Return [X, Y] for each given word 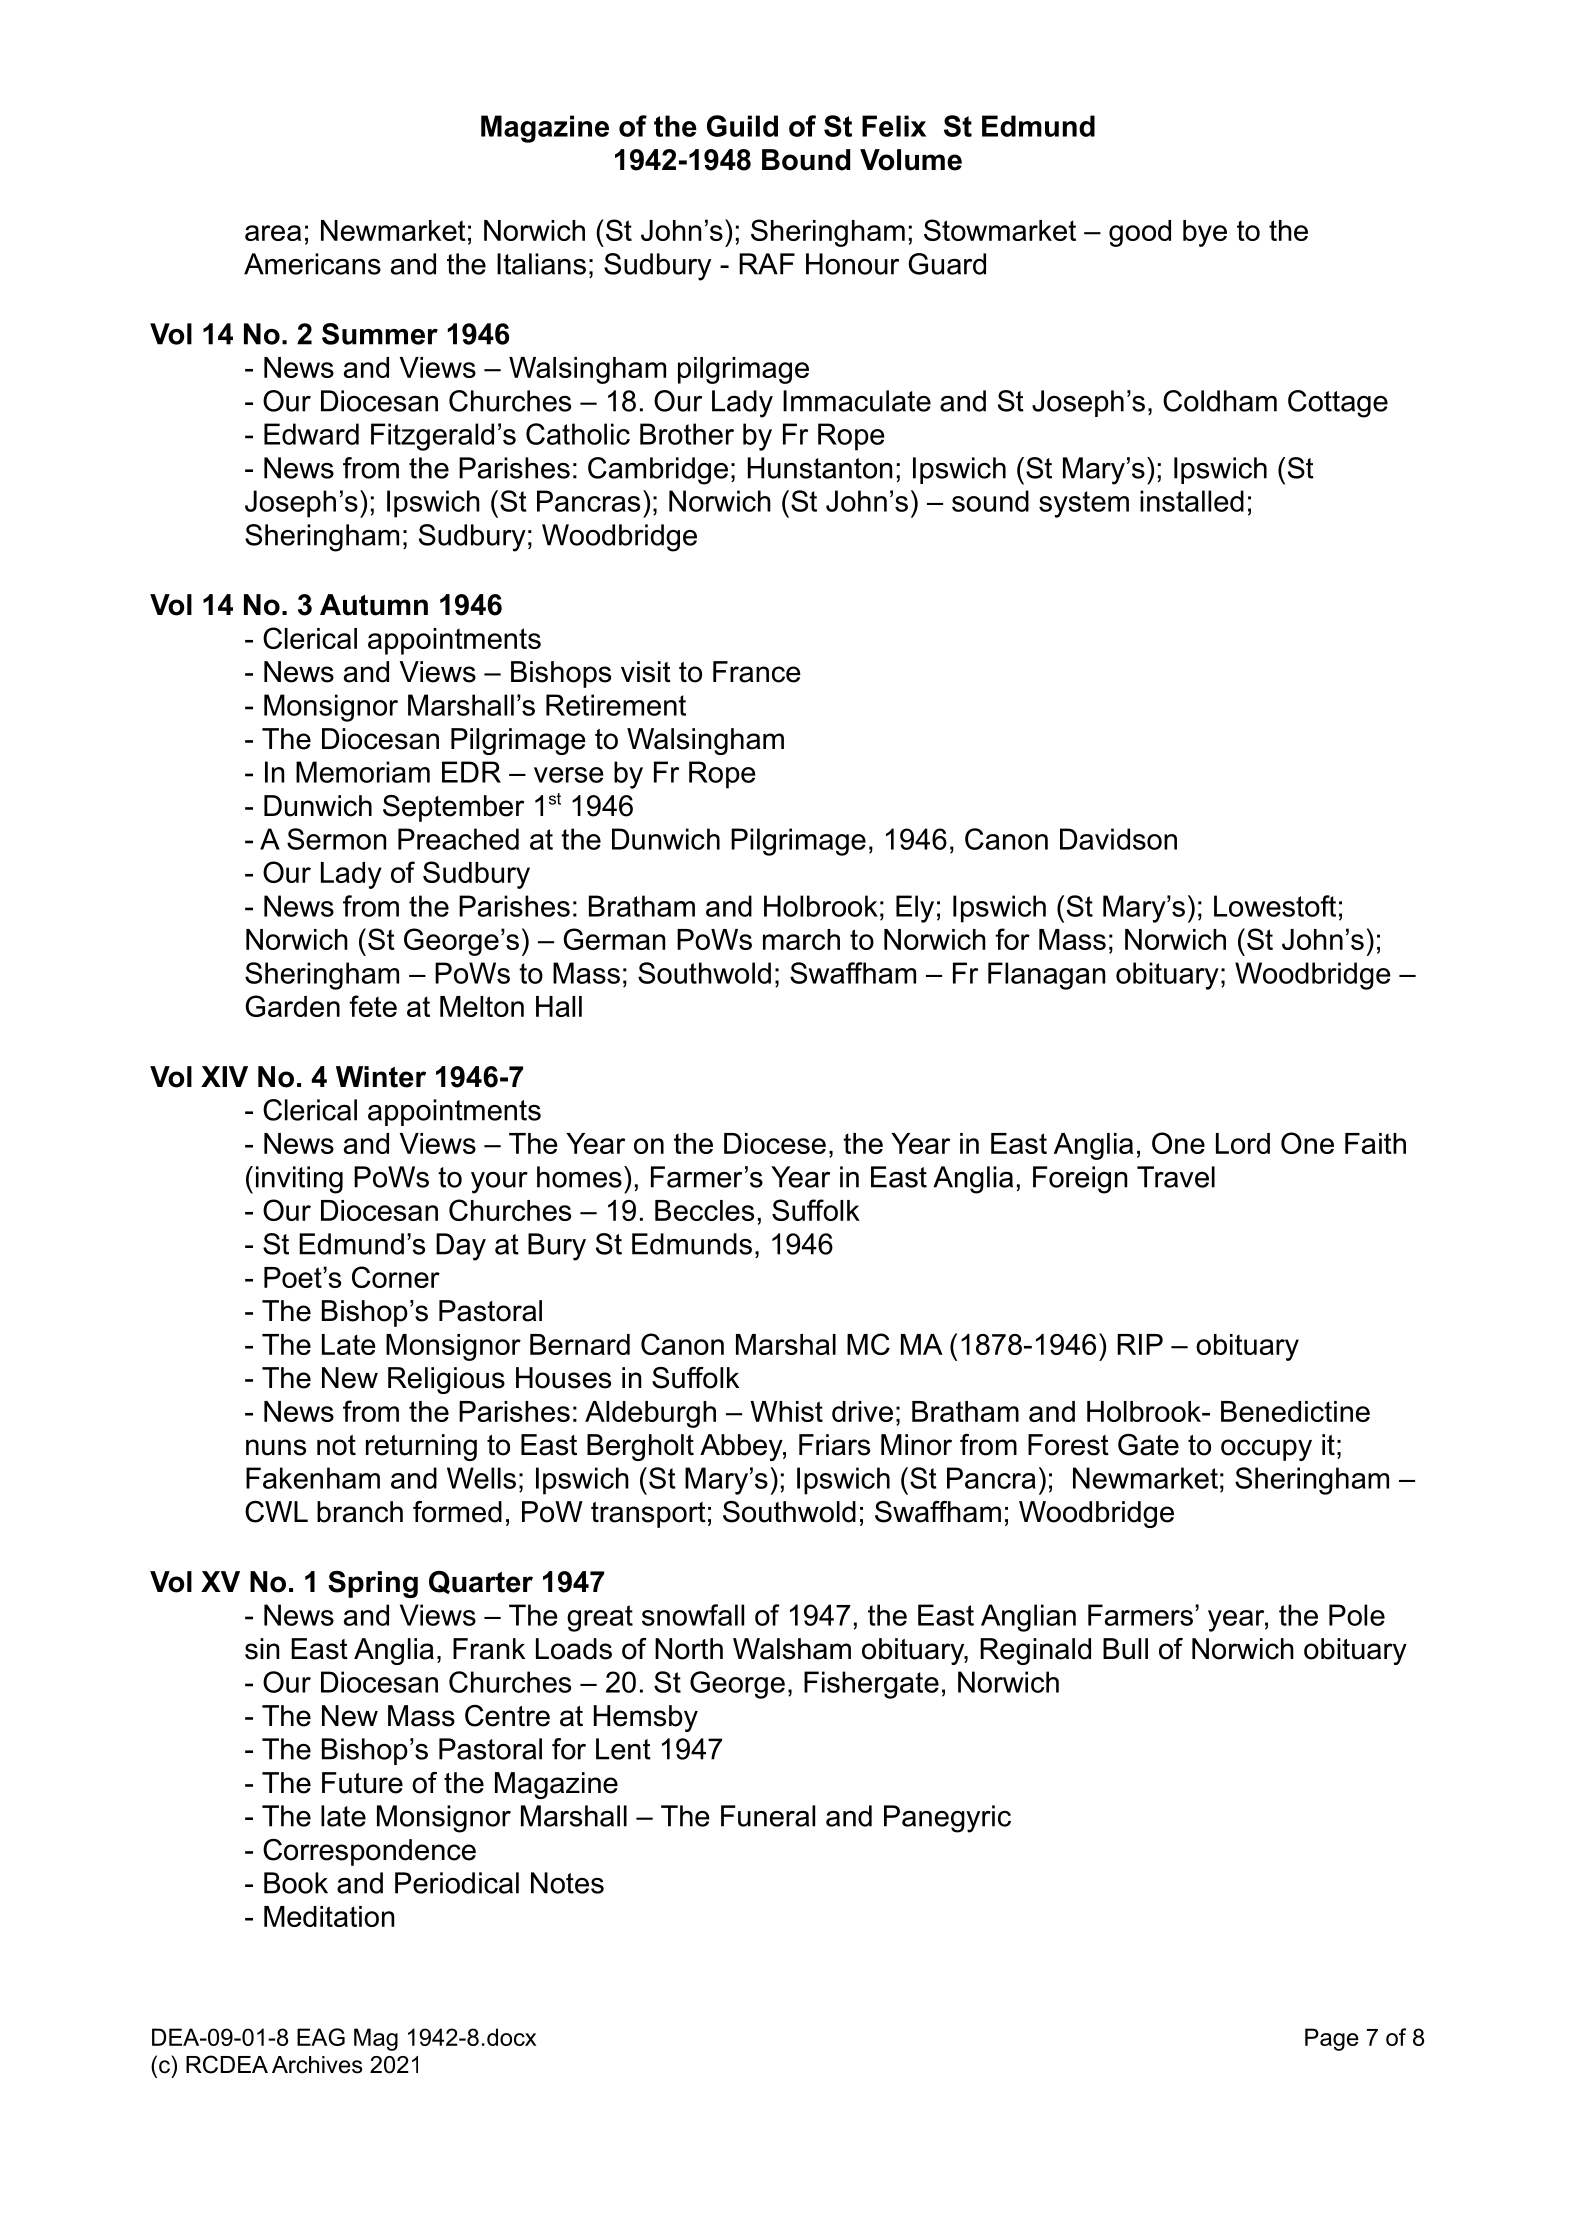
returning [421, 1447]
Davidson [1118, 839]
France [757, 672]
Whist [786, 1411]
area [273, 233]
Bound [806, 160]
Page [1332, 2039]
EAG [321, 2037]
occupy [1266, 1450]
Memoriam [363, 772]
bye [1205, 233]
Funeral [768, 1816]
